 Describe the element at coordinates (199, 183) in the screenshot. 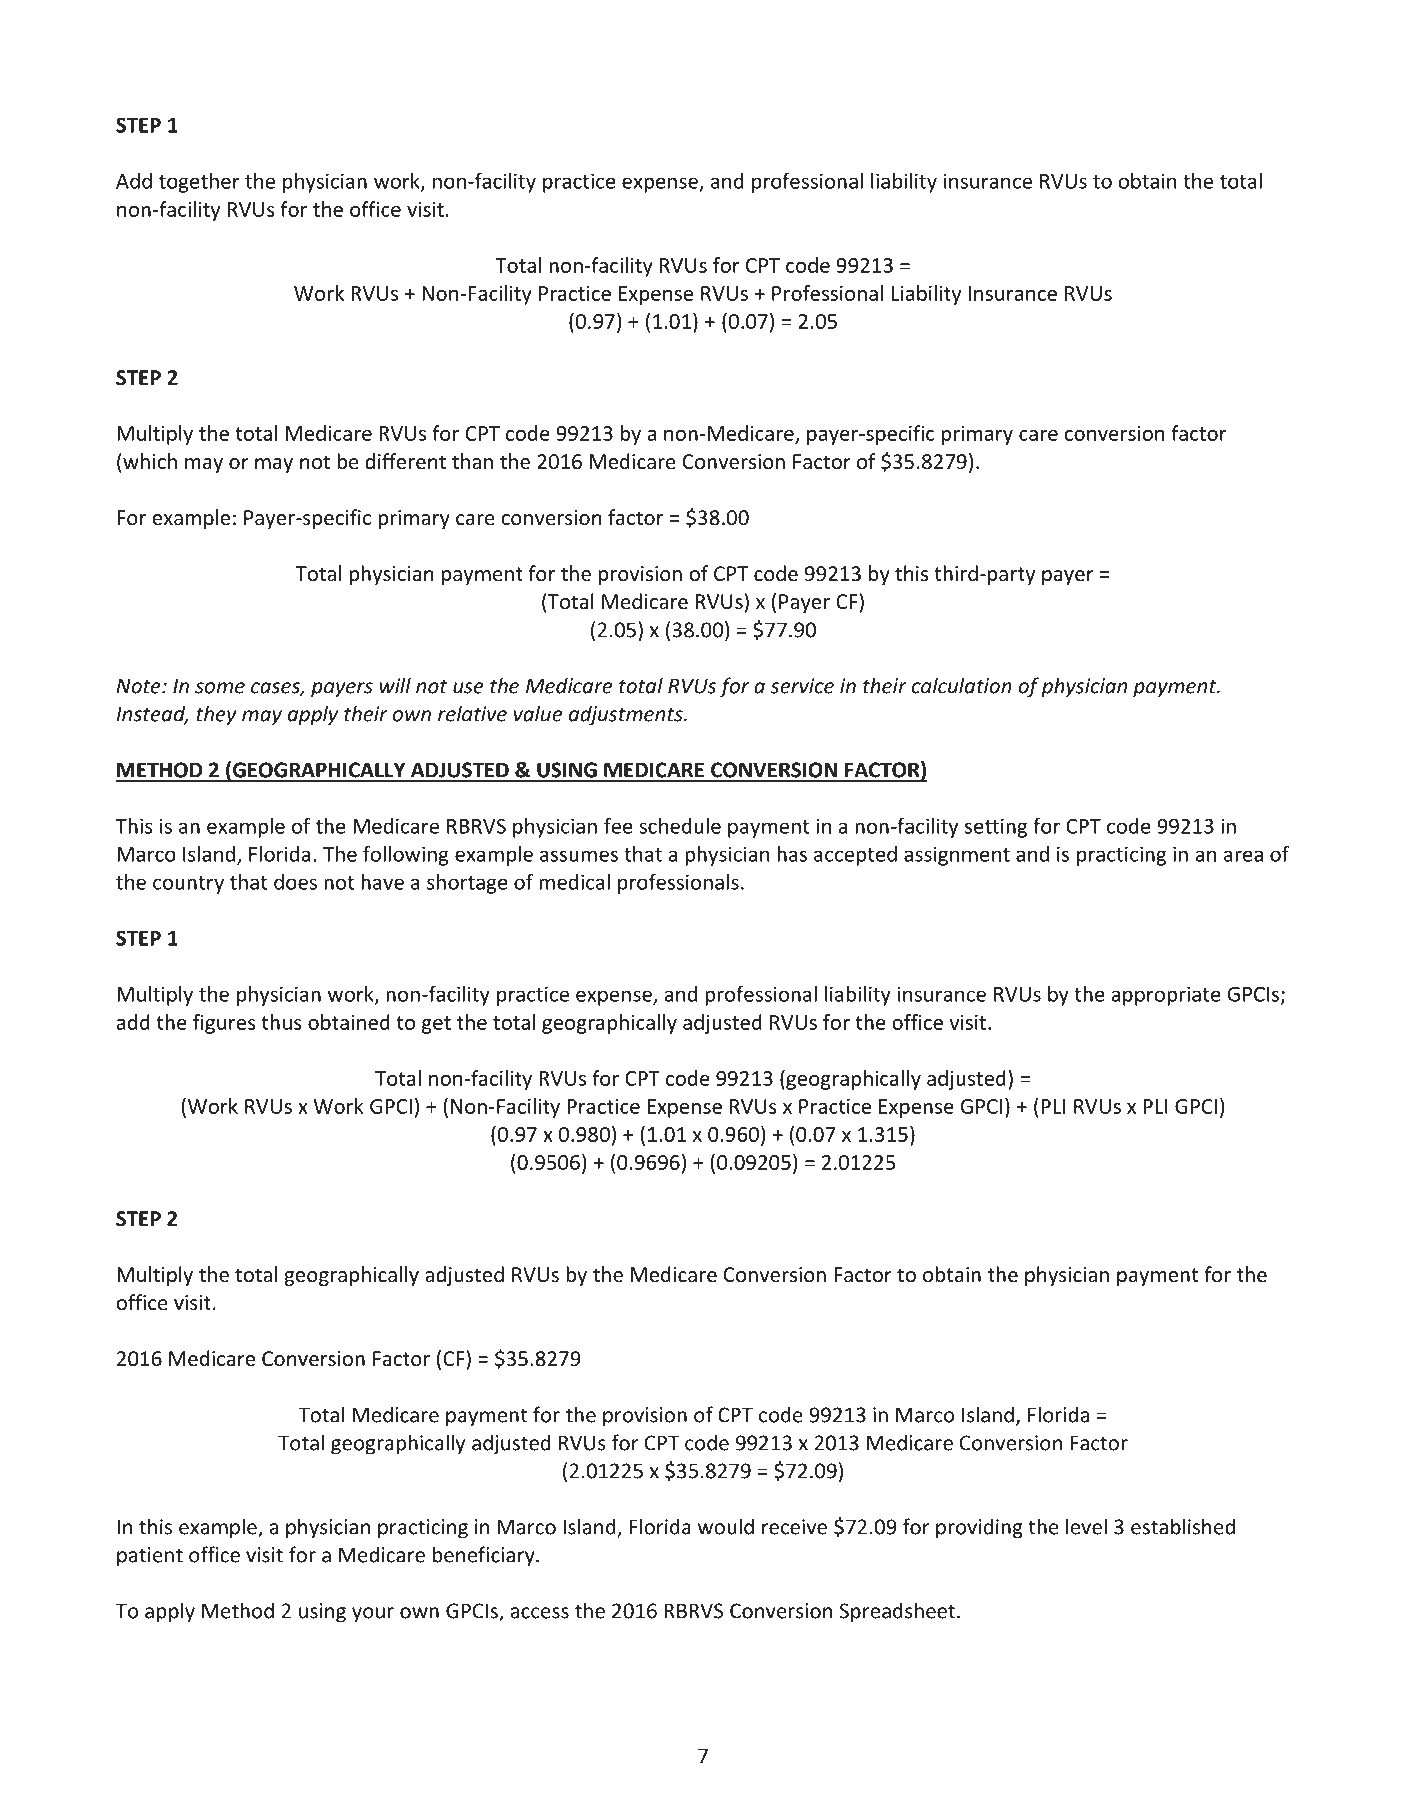

I see `together` at that location.
